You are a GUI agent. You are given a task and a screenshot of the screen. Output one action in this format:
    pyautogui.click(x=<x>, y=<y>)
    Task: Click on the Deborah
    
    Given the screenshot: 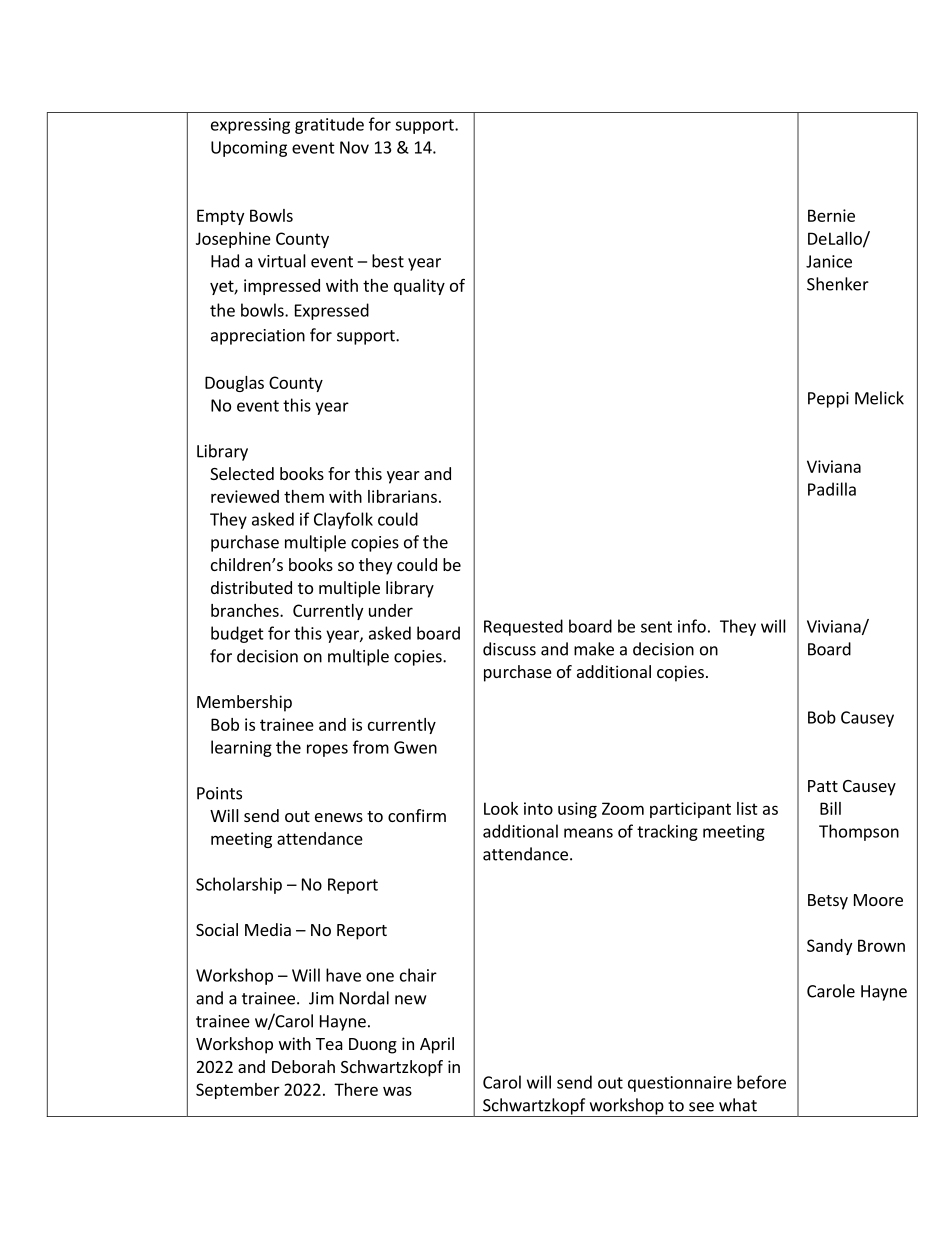 What is the action you would take?
    pyautogui.click(x=303, y=1066)
